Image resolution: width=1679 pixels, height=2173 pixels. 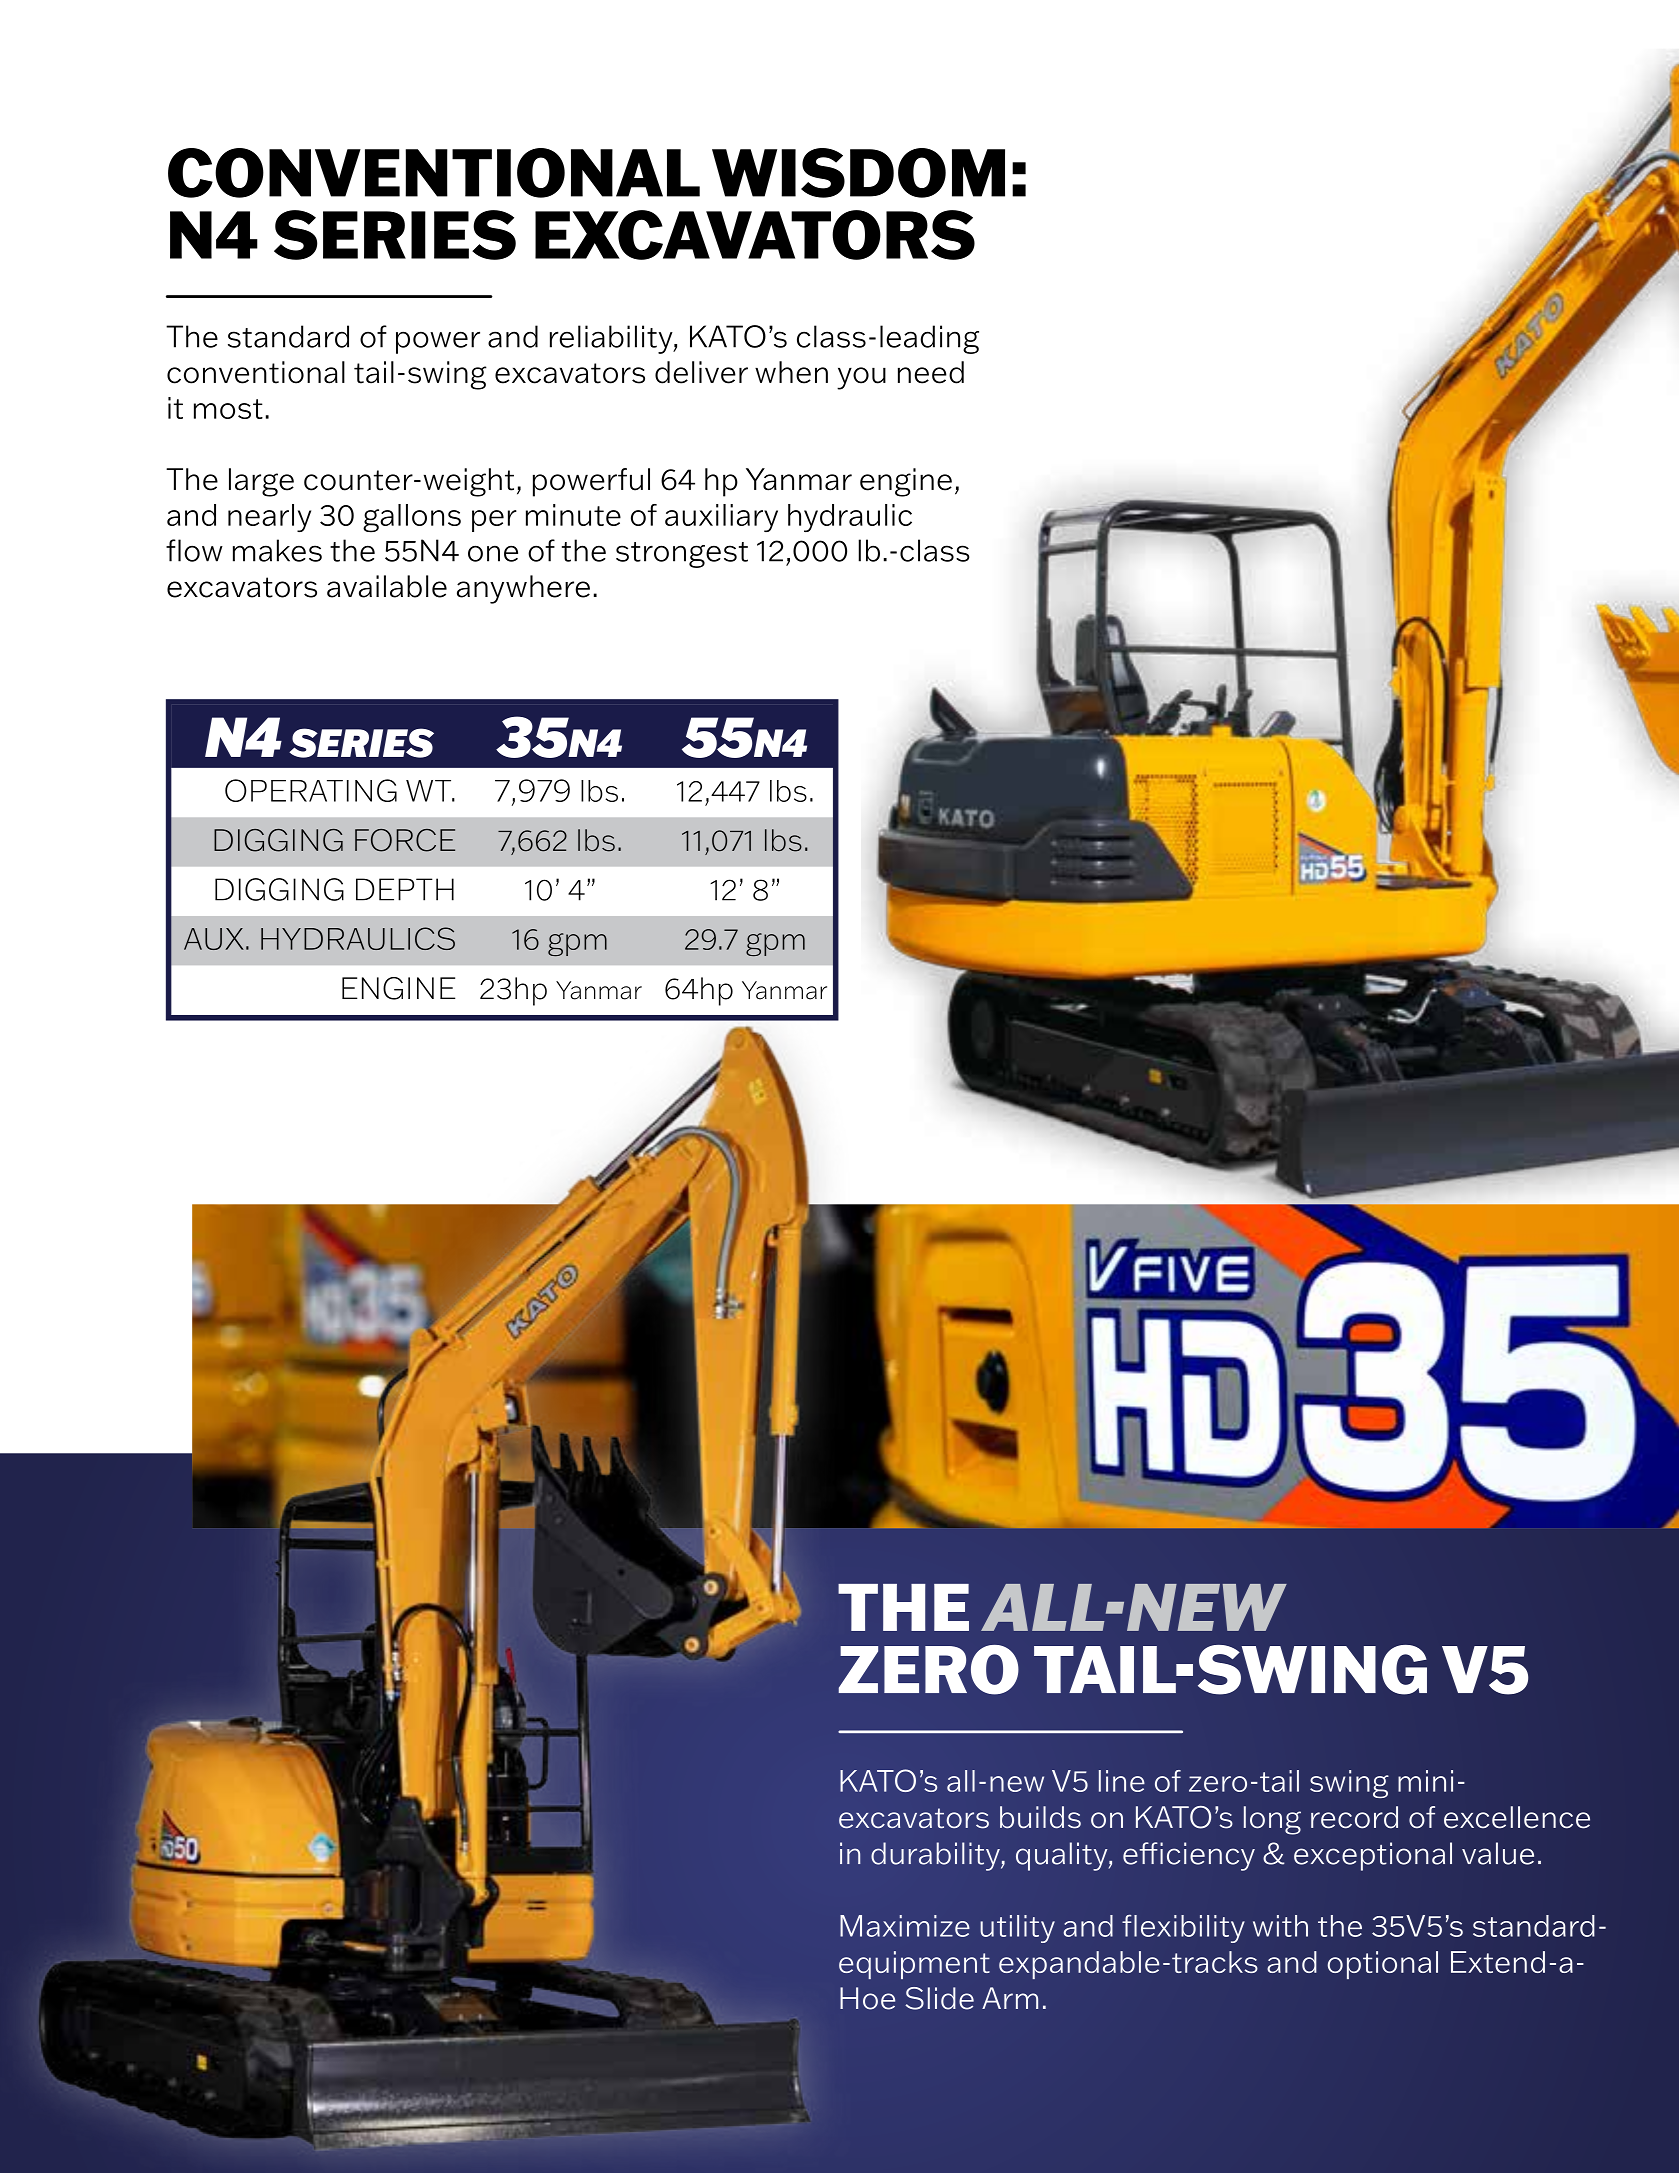 I want to click on you, so click(x=861, y=378).
